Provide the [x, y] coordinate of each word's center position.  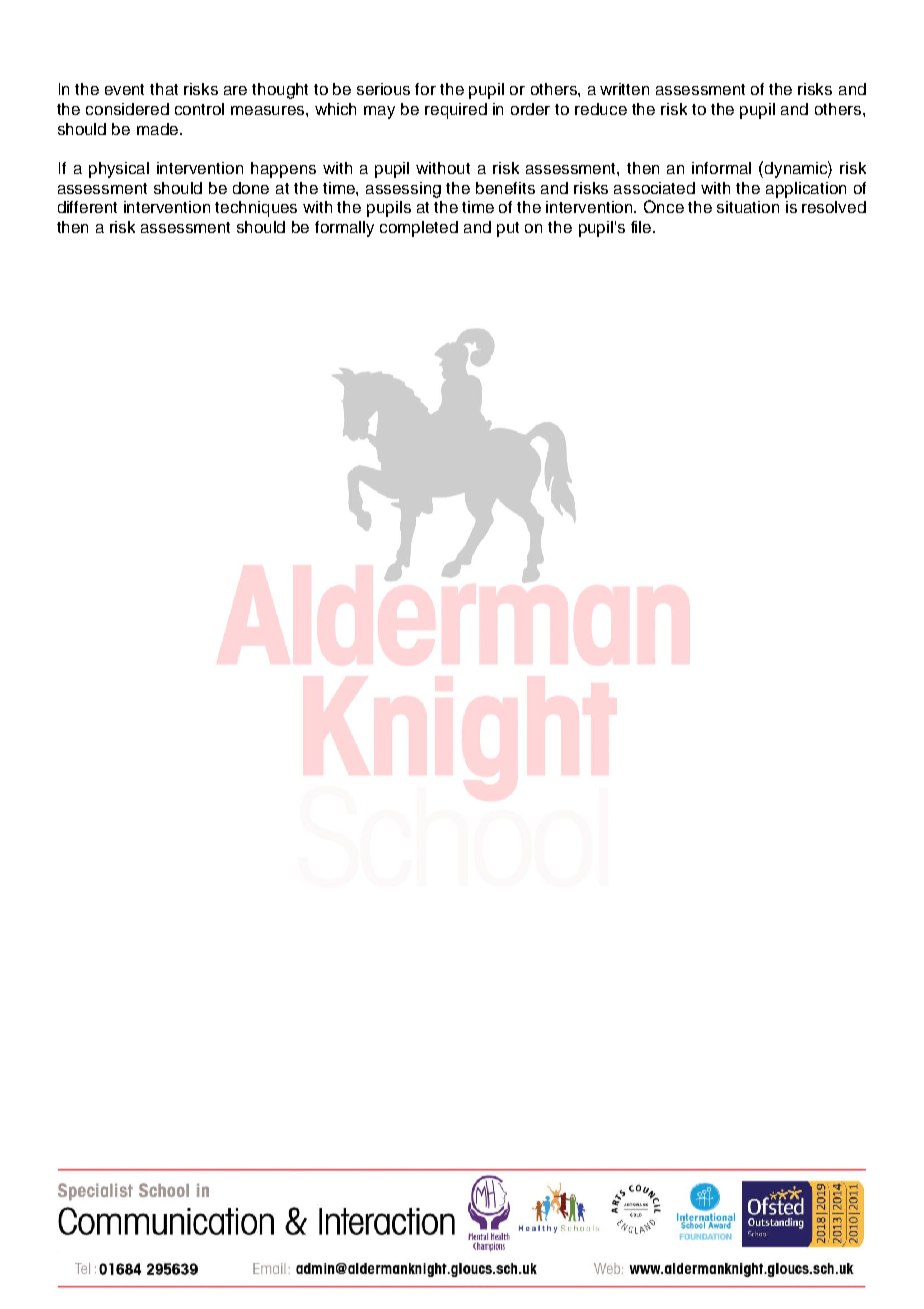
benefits [505, 188]
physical [119, 170]
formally [344, 229]
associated [654, 188]
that [164, 89]
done [251, 188]
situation [748, 207]
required [456, 111]
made [159, 129]
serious [383, 89]
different [87, 207]
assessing [403, 190]
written [624, 89]
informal [721, 168]
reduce [601, 109]
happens [283, 170]
